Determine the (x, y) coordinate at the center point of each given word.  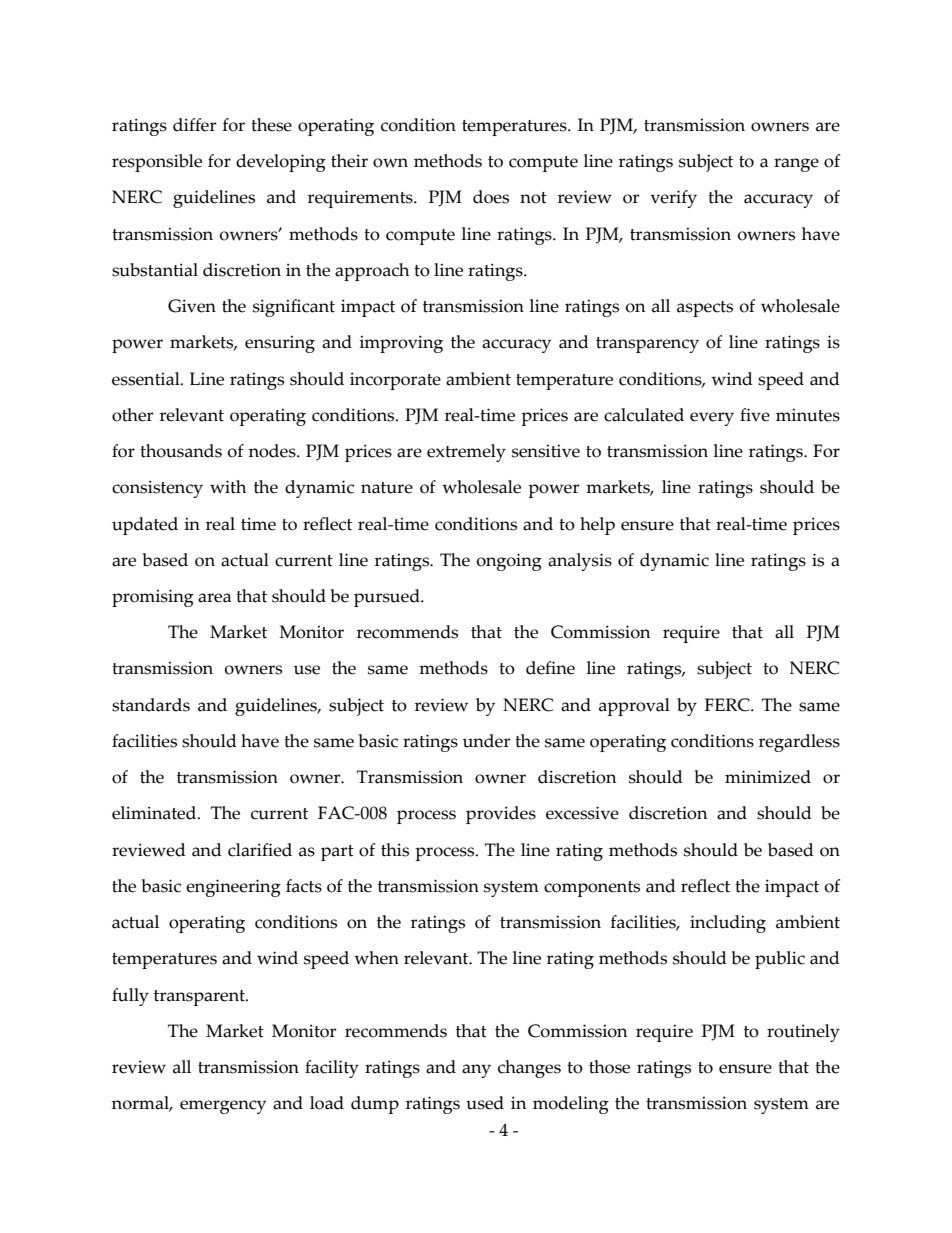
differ (194, 125)
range (796, 165)
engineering (233, 888)
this (395, 850)
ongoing (509, 562)
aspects (705, 309)
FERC (728, 705)
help (597, 526)
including (728, 924)
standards (151, 705)
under (486, 741)
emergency (223, 1107)
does (491, 197)
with (228, 487)
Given (192, 306)
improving (401, 344)
